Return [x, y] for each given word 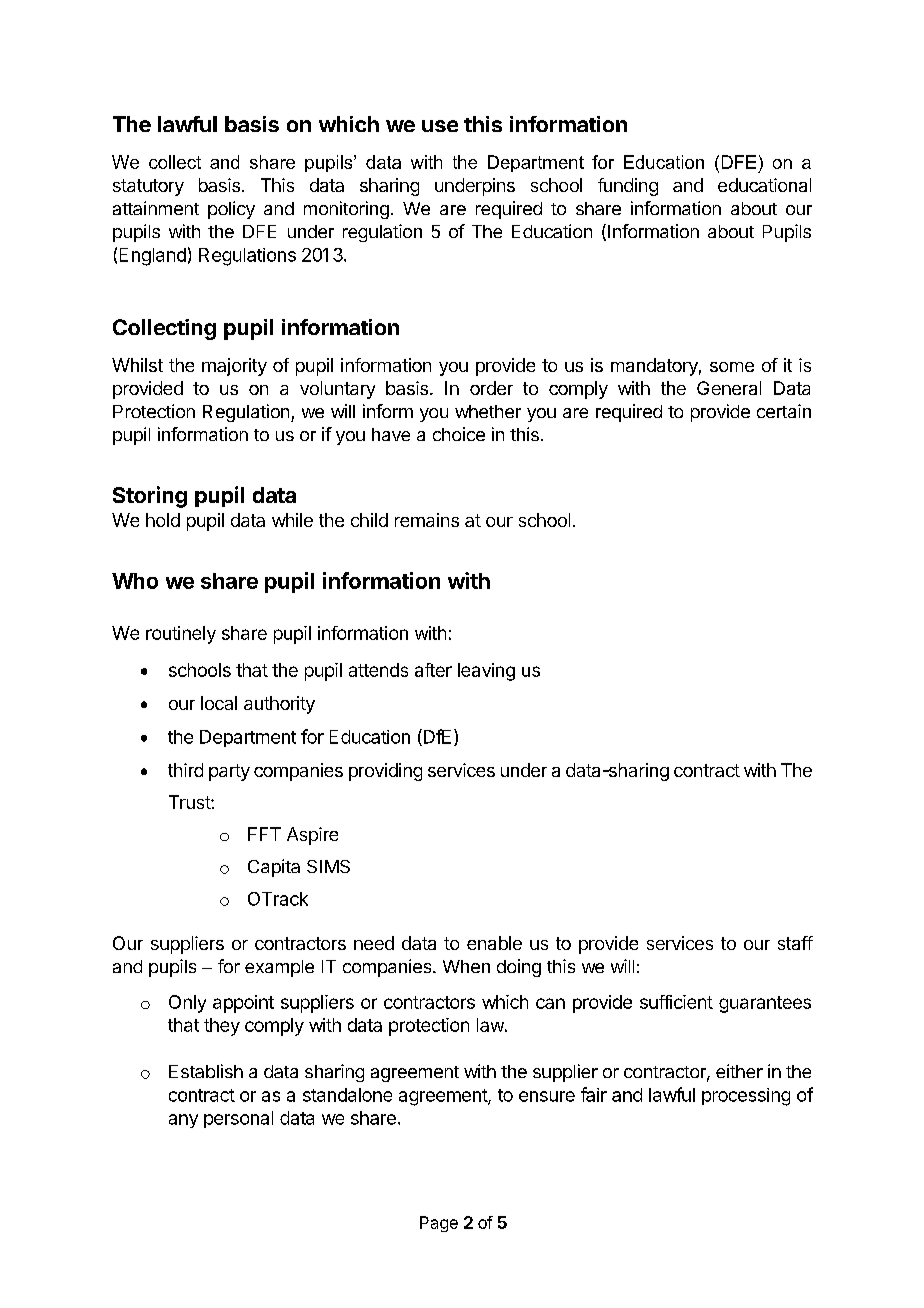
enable [494, 943]
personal [238, 1119]
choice [459, 434]
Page [439, 1224]
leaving [486, 672]
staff [795, 943]
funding [628, 187]
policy [231, 210]
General [729, 388]
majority [234, 367]
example [279, 968]
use [440, 126]
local [219, 703]
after [433, 670]
